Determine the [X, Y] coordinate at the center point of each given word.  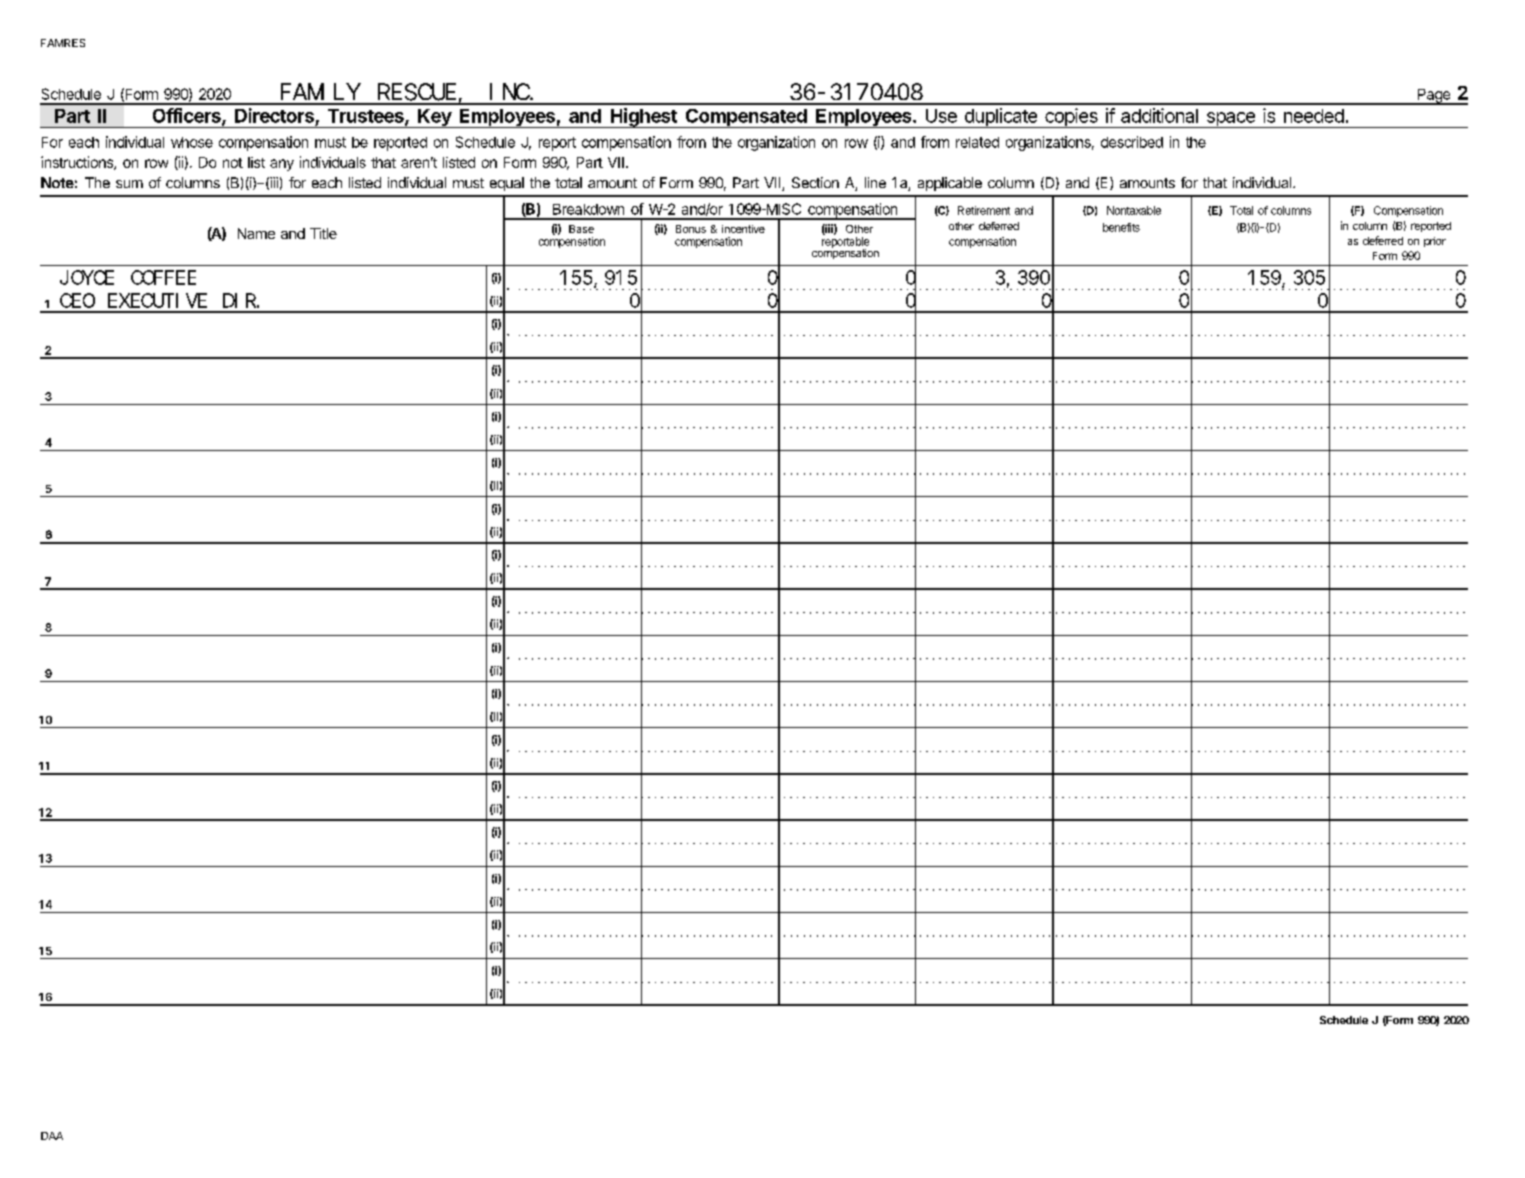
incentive [743, 229]
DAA [52, 1136]
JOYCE [87, 278]
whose [192, 142]
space [1230, 120]
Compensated [746, 118]
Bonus [691, 229]
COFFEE [163, 278]
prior [1435, 242]
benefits [1121, 227]
